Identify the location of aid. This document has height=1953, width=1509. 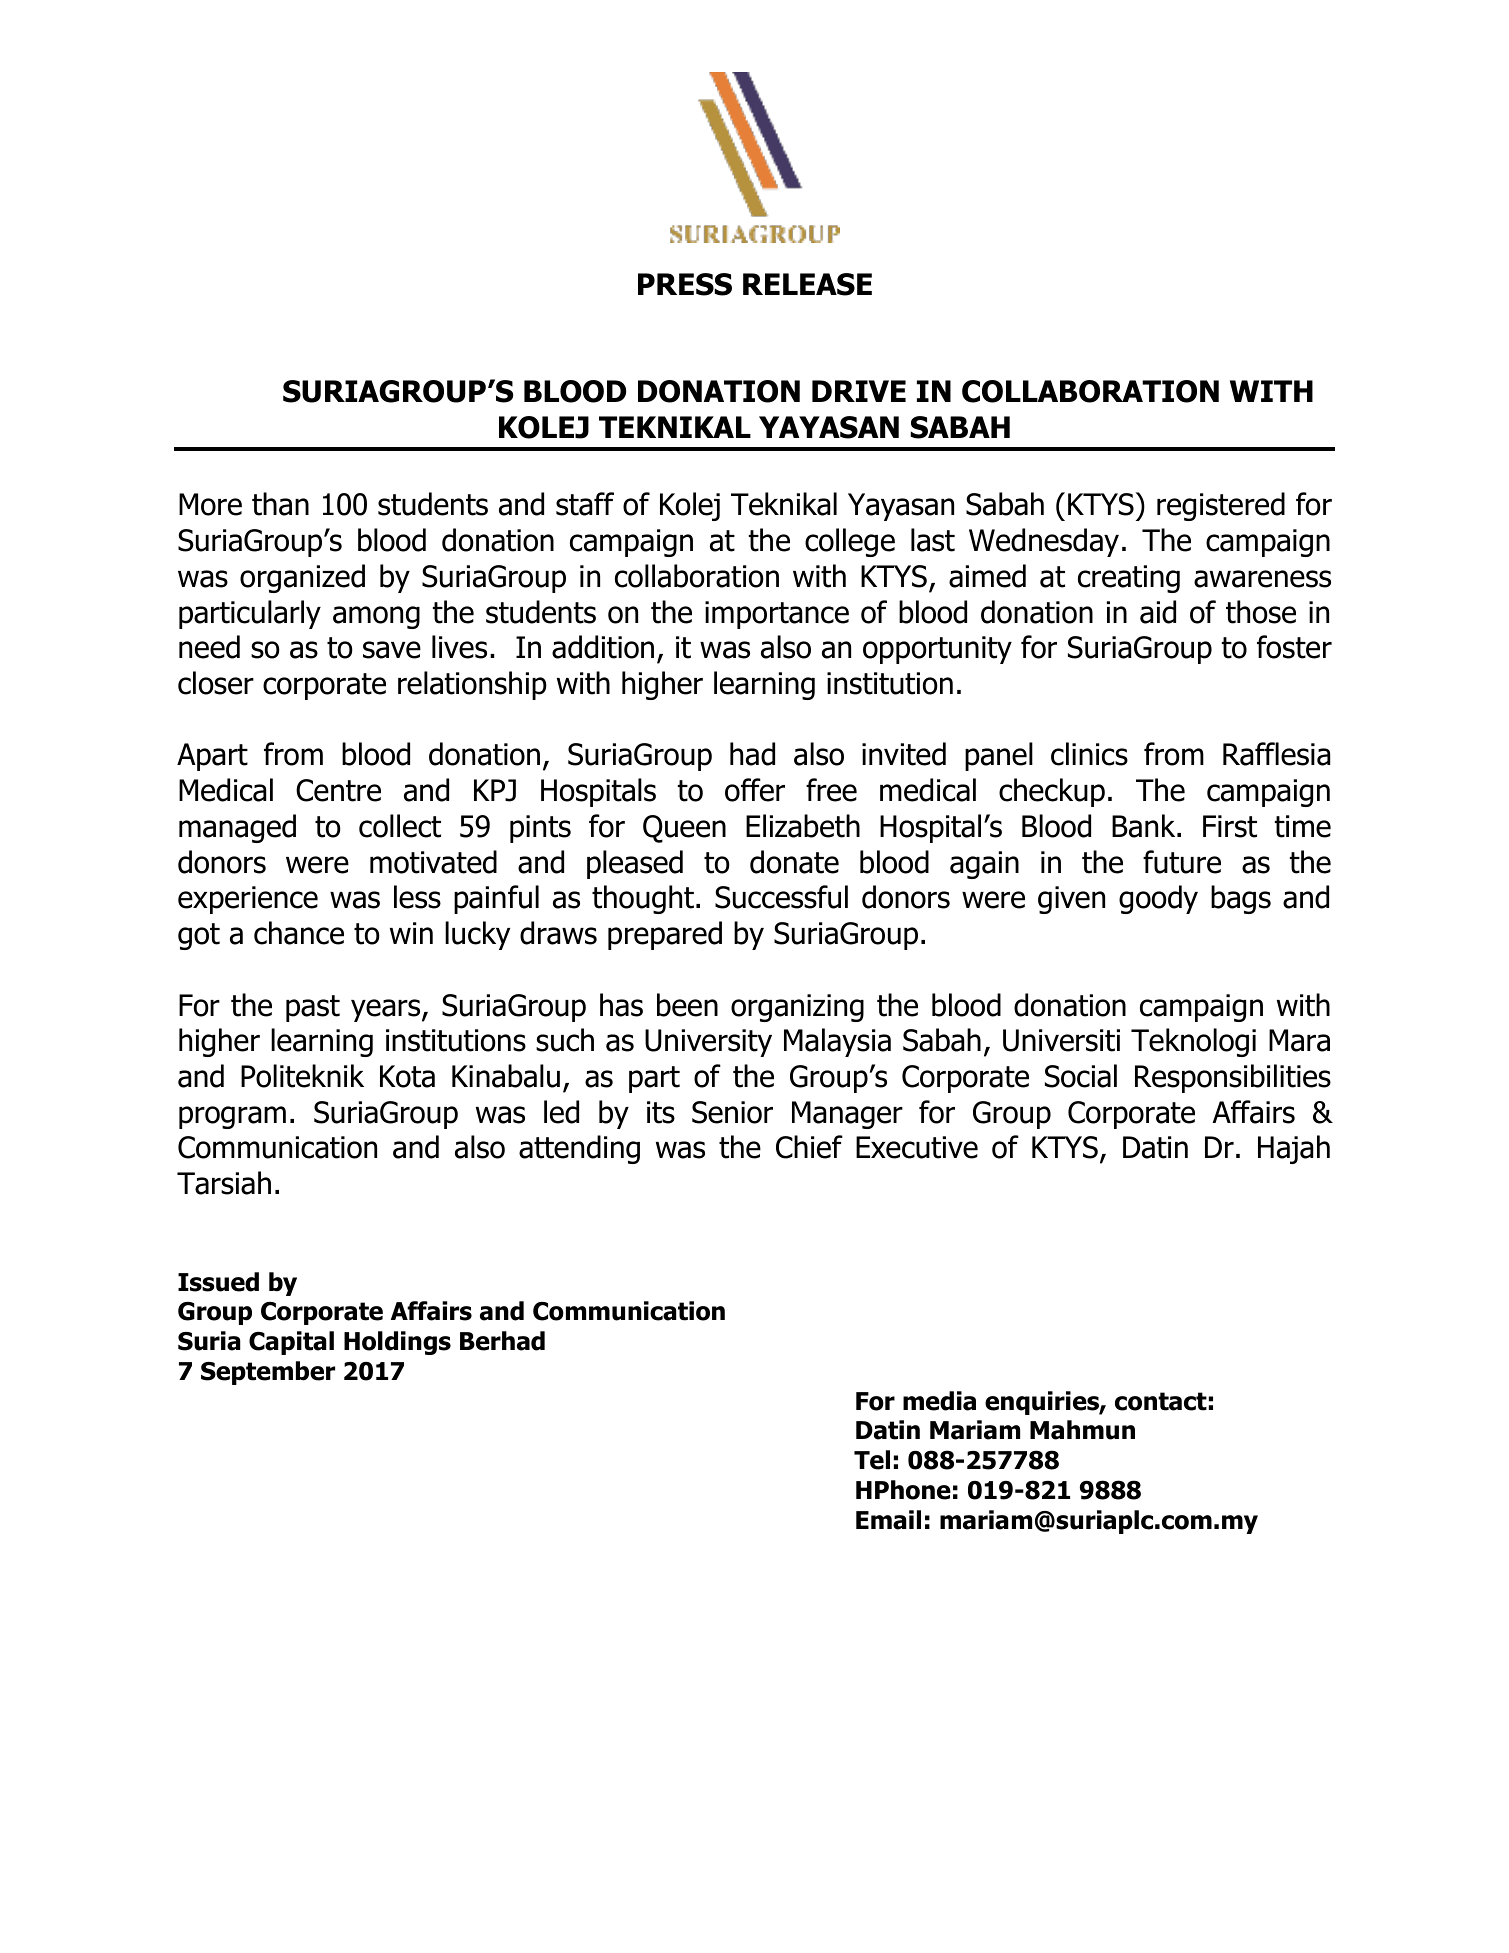
(1158, 612).
